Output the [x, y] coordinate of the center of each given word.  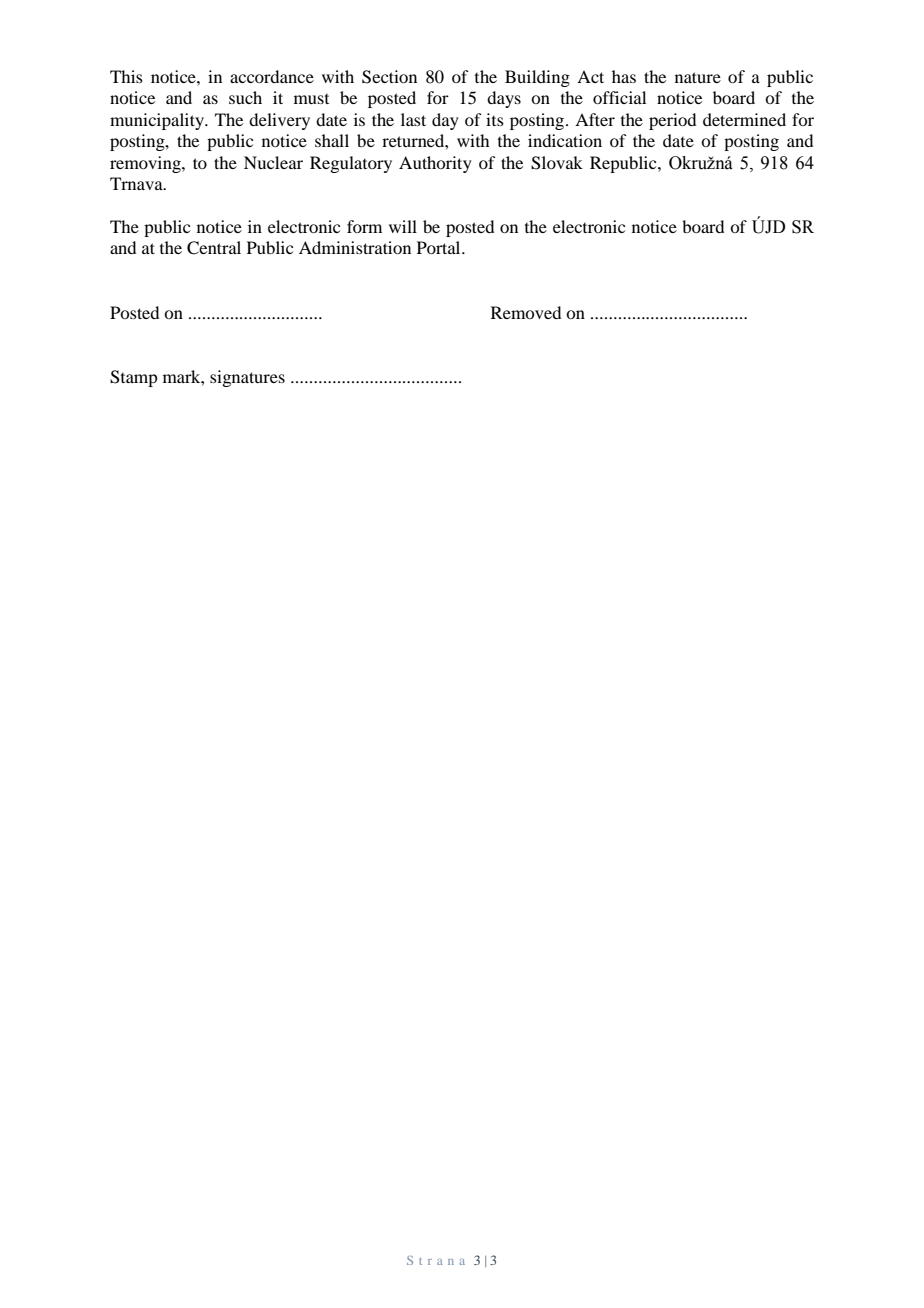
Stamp [133, 378]
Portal [440, 247]
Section [389, 77]
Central [214, 248]
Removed [526, 312]
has [624, 76]
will [403, 226]
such [245, 97]
